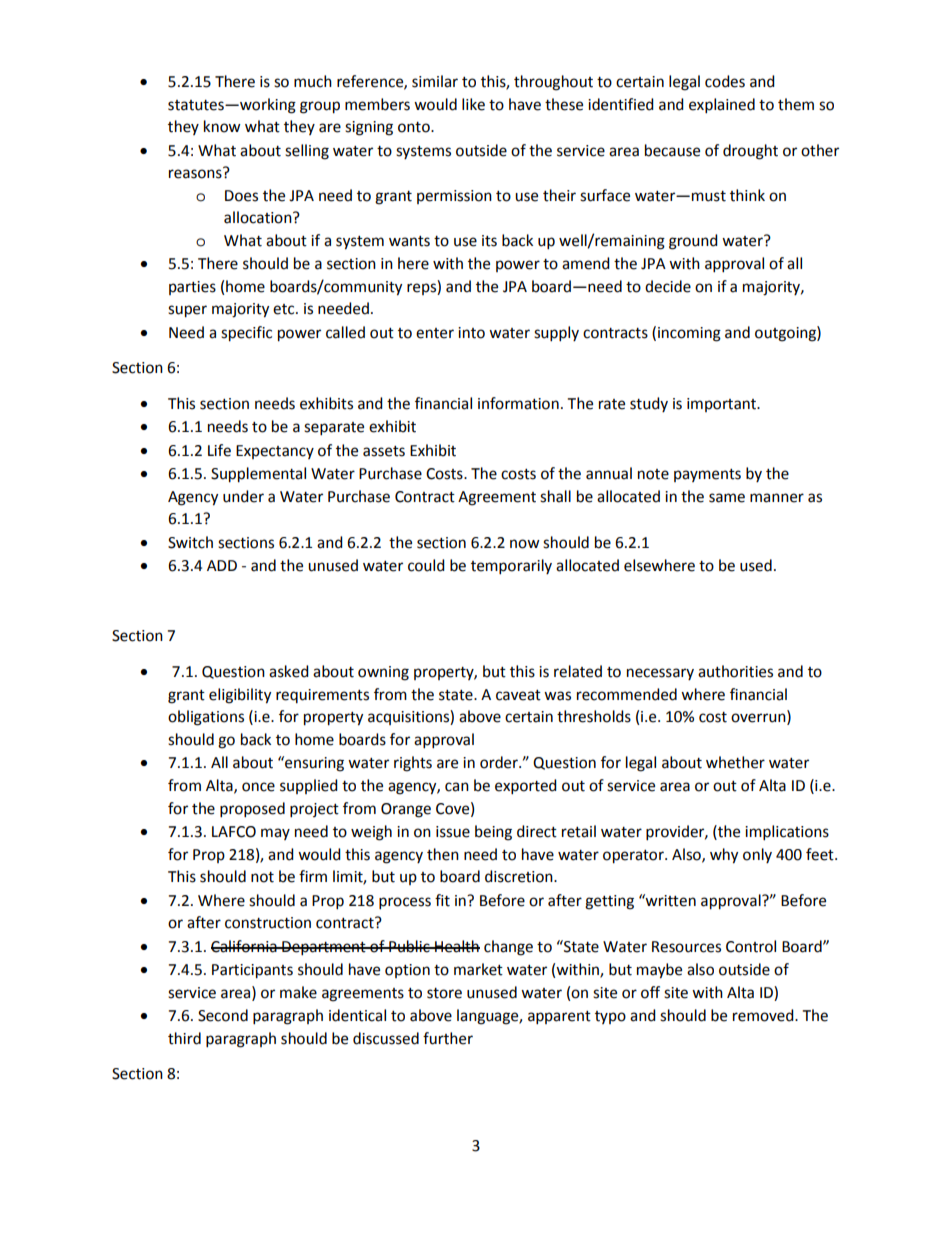 This image has width=952, height=1233. What do you see at coordinates (223, 1015) in the image?
I see `Second` at bounding box center [223, 1015].
